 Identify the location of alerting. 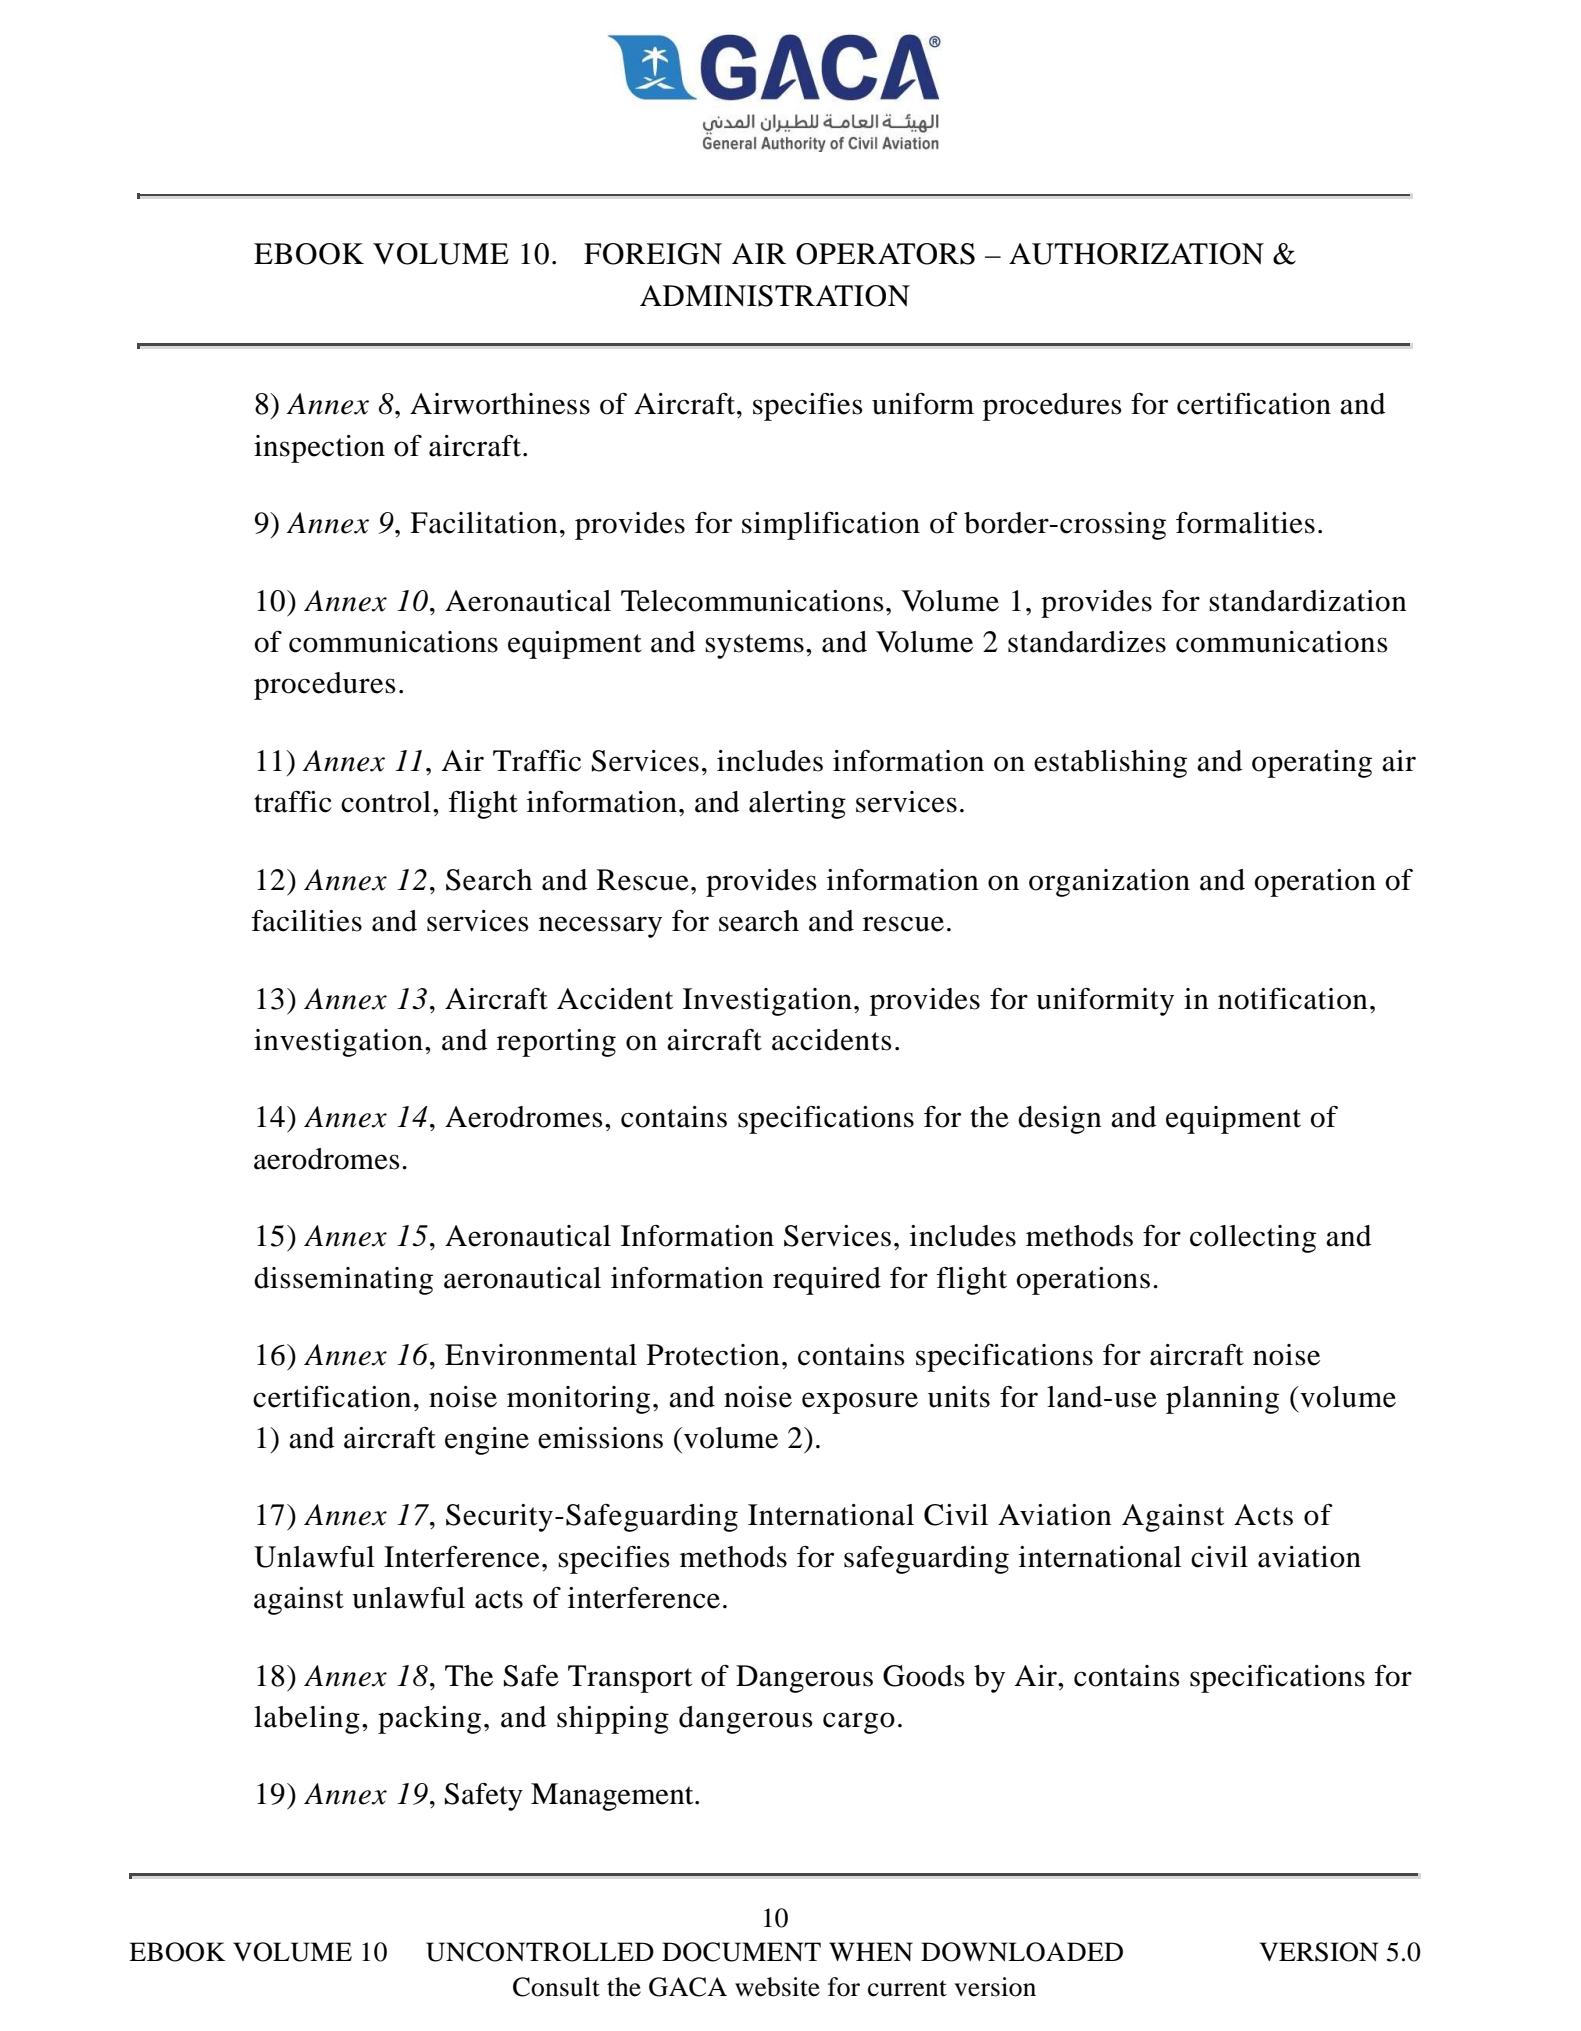
(797, 805).
